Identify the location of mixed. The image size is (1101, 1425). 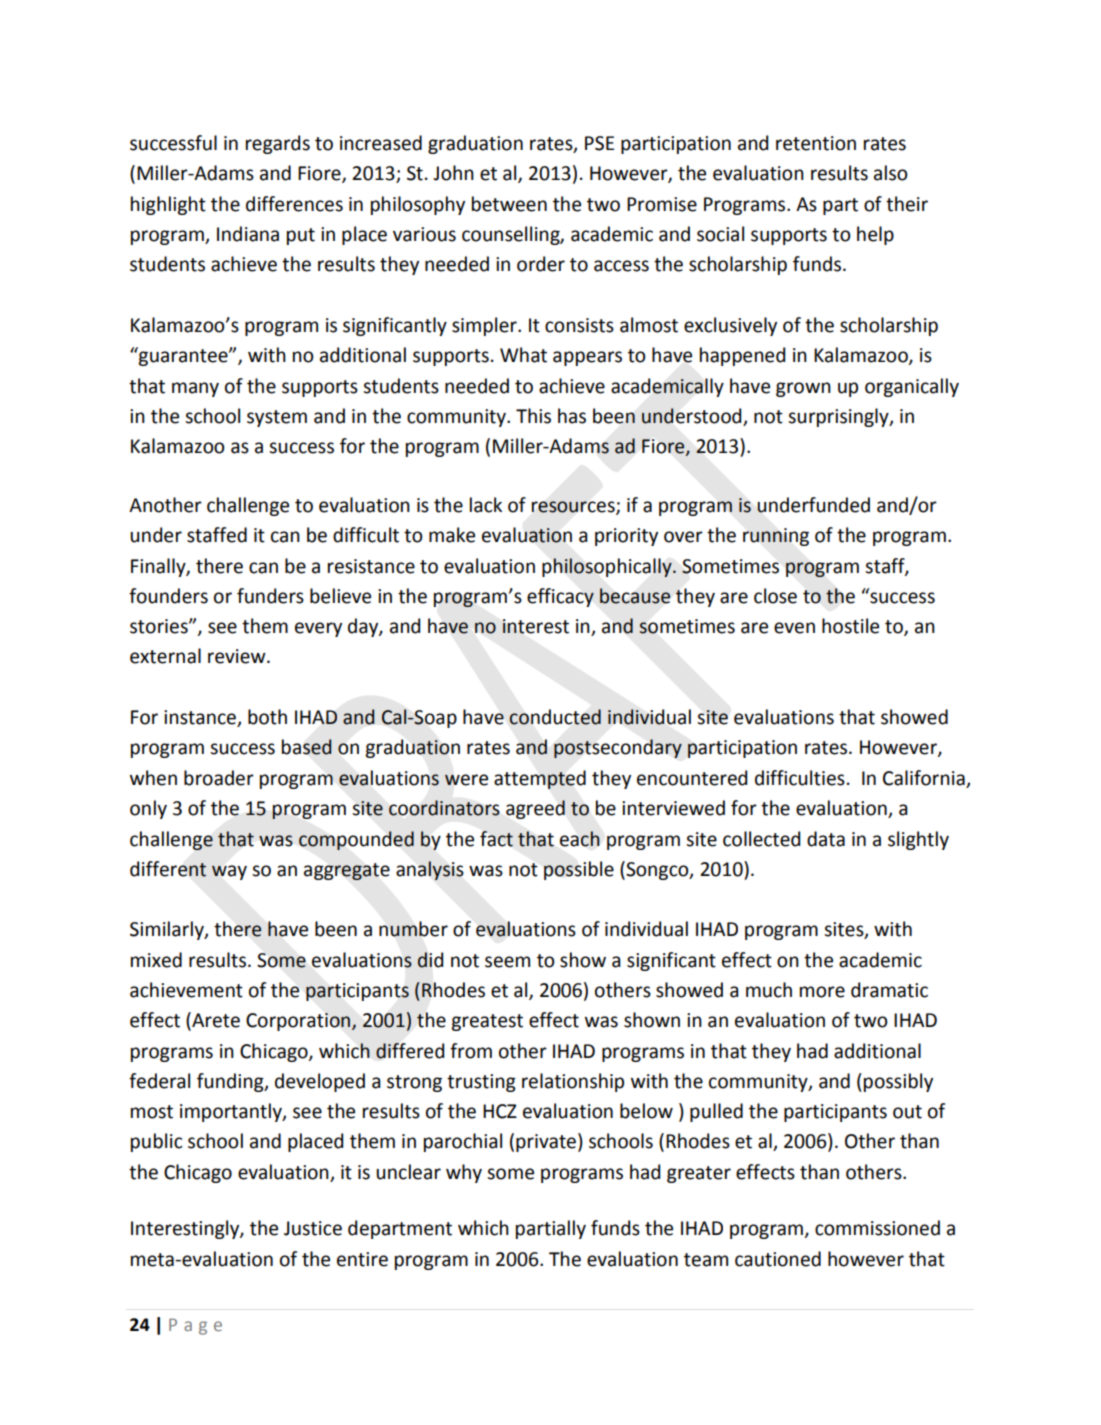
(156, 960).
